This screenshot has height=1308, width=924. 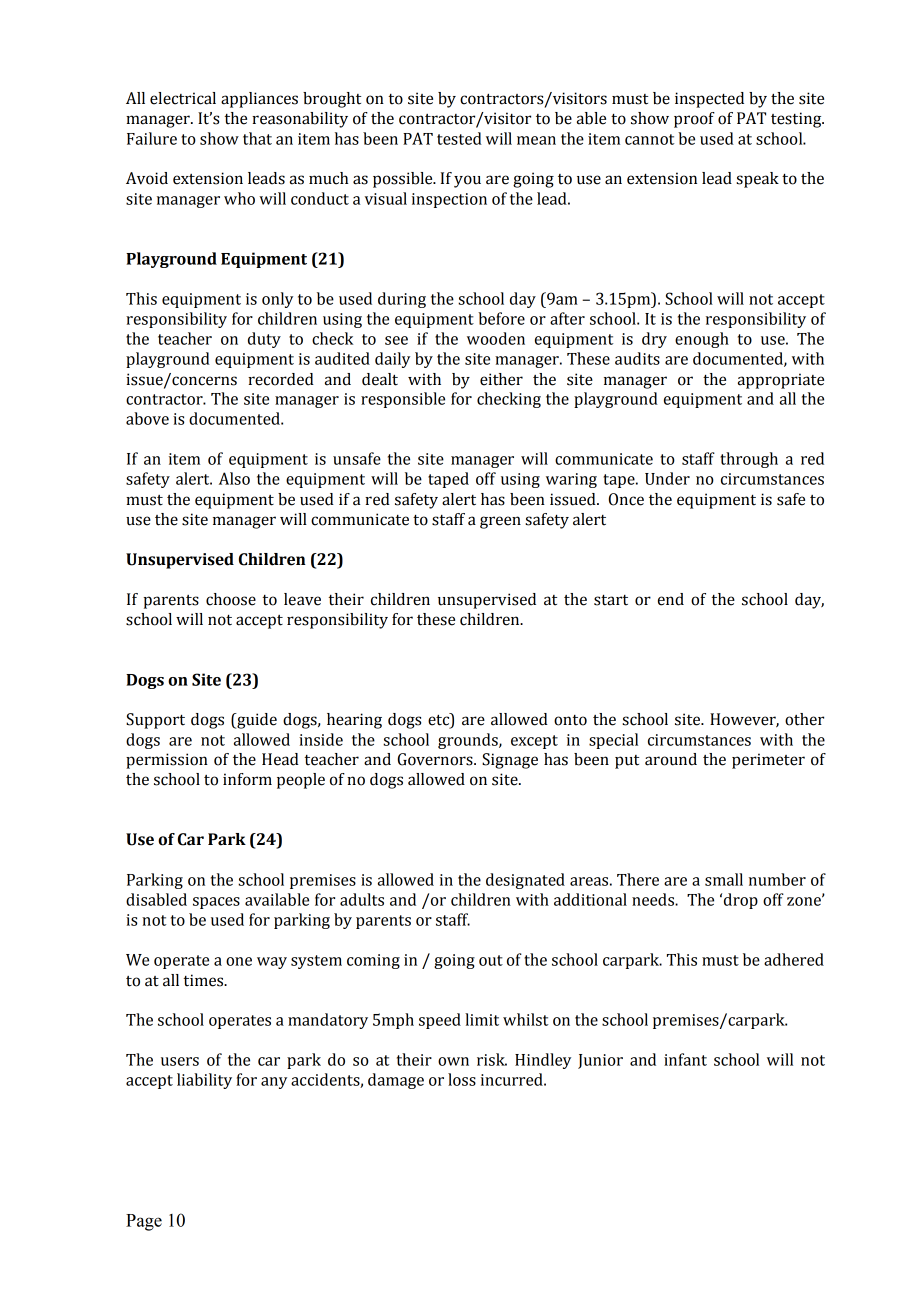 I want to click on small, so click(x=724, y=879).
